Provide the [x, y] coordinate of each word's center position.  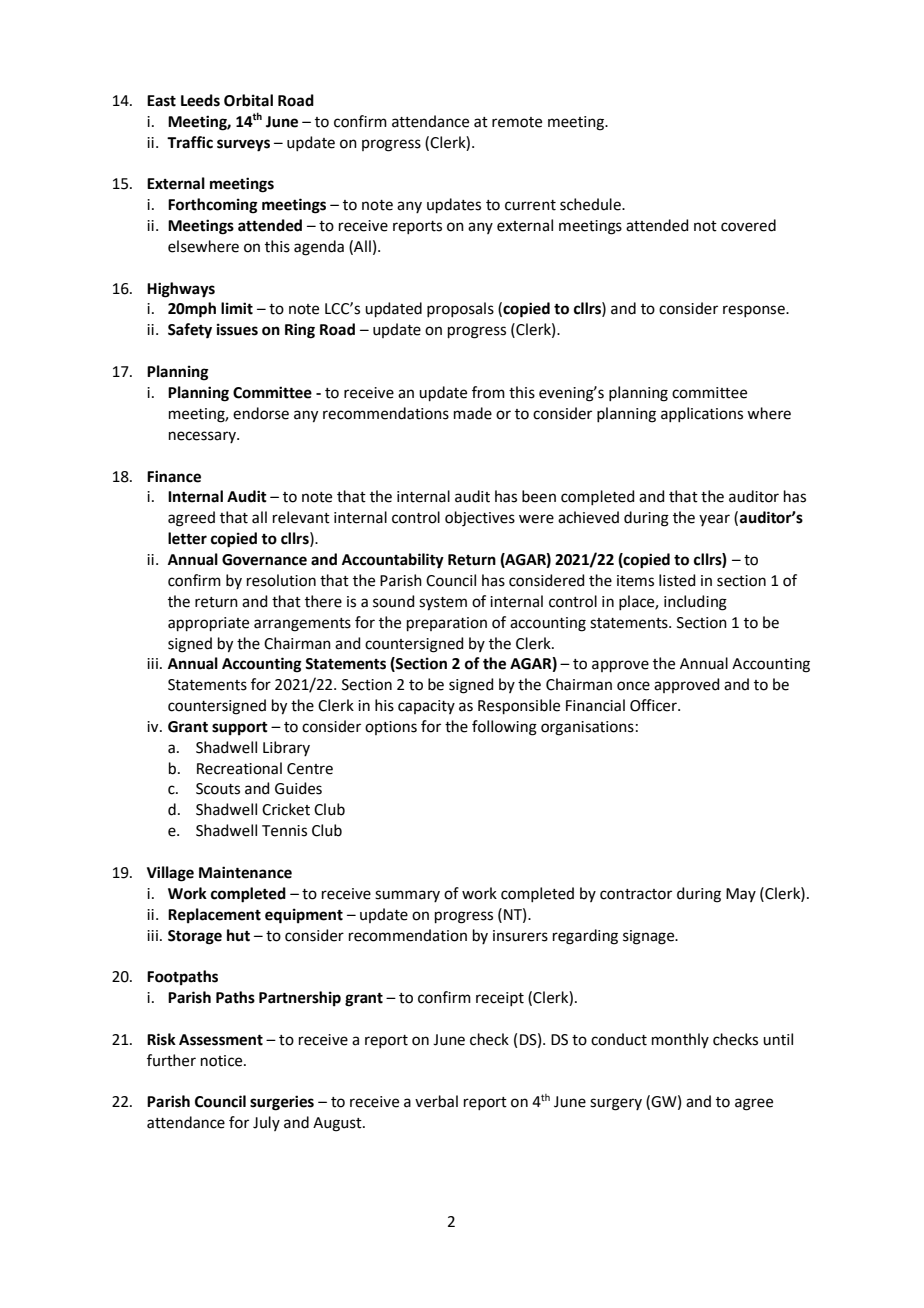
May [741, 895]
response [755, 311]
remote [517, 122]
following [504, 728]
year [714, 520]
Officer [654, 705]
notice [223, 1061]
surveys [243, 145]
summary [407, 896]
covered [748, 225]
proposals [460, 309]
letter [187, 538]
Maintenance [245, 872]
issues [237, 329]
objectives [480, 519]
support [240, 729]
